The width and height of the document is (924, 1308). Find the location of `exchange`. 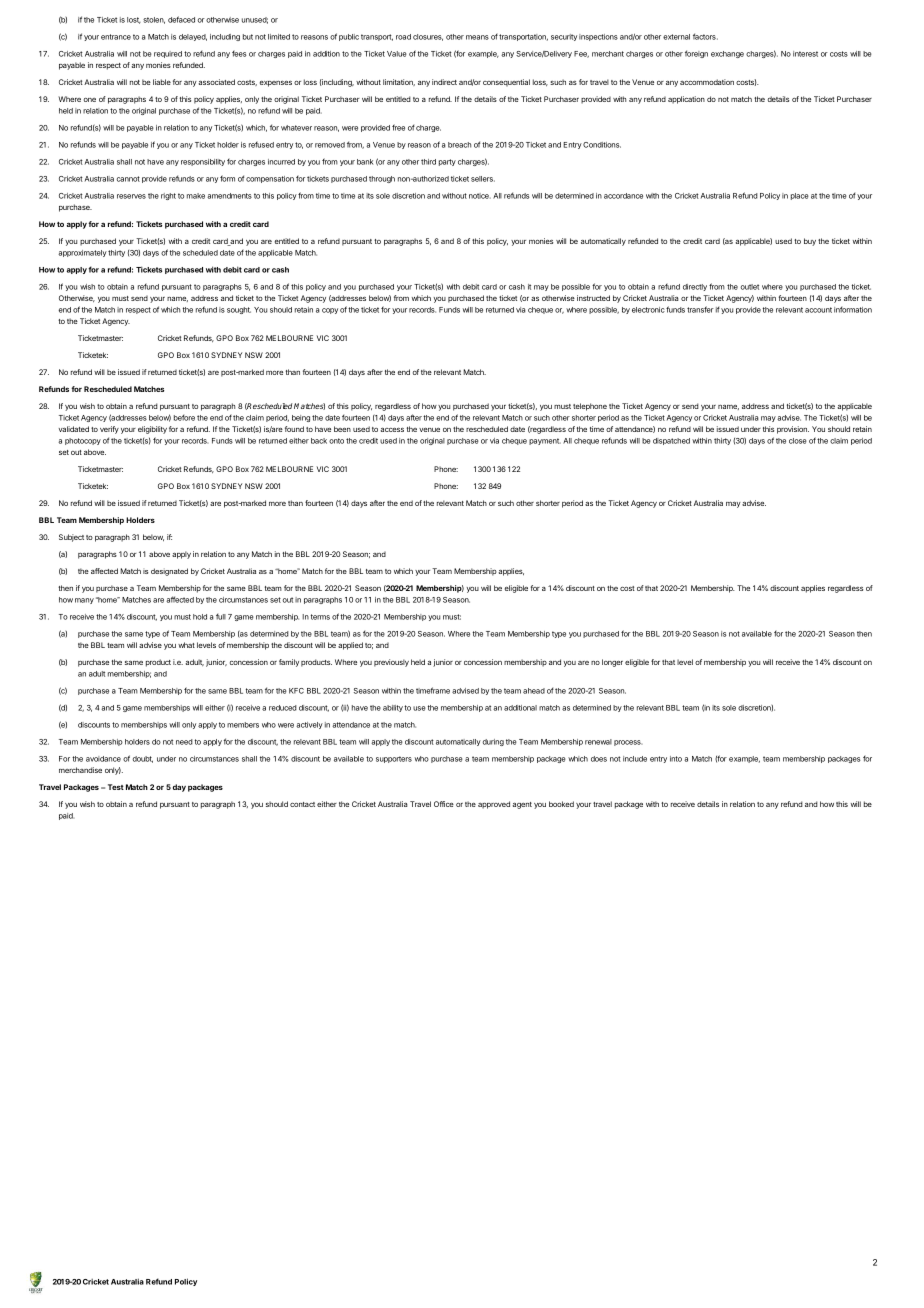

exchange is located at coordinates (727, 54).
